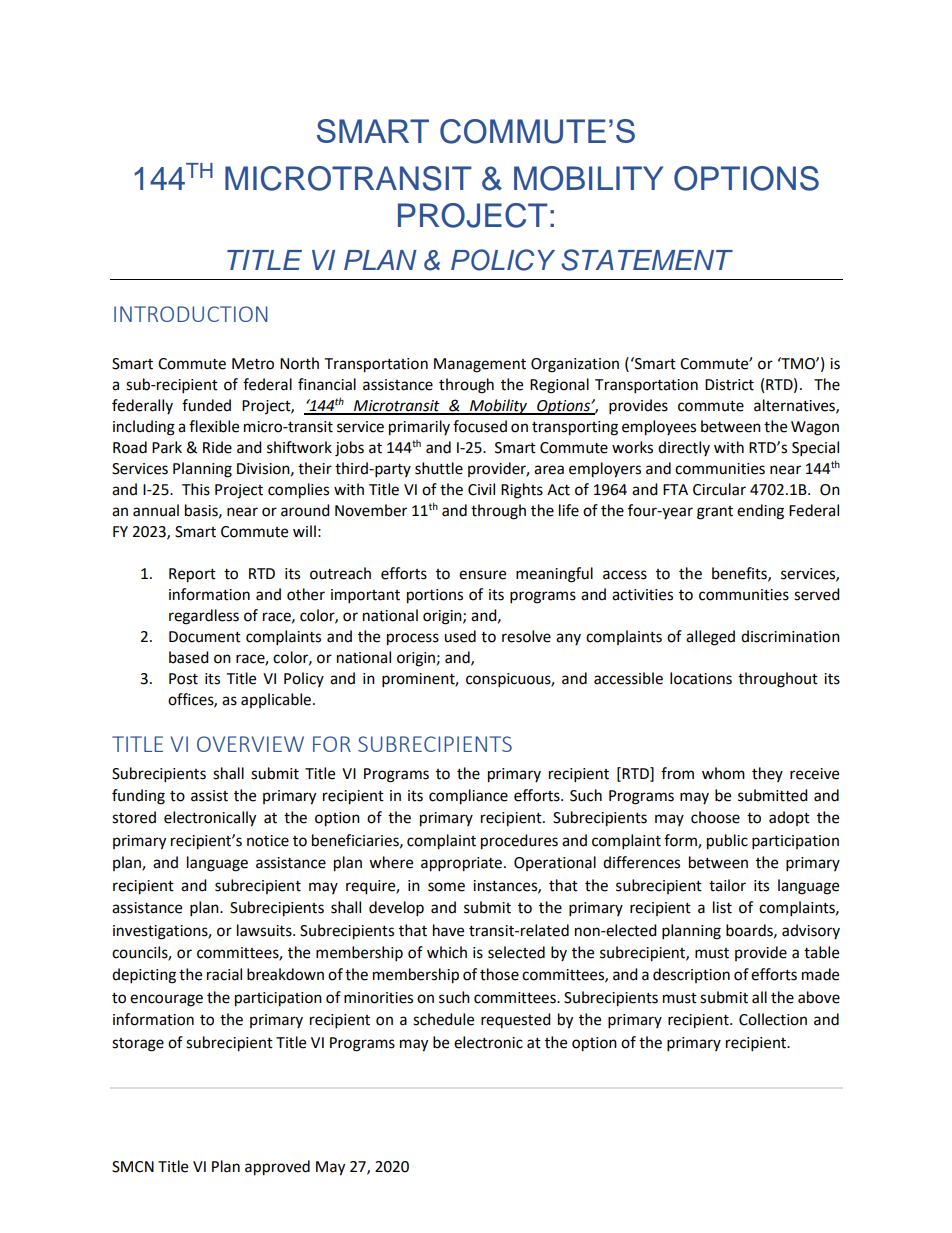 The width and height of the screenshot is (952, 1233). I want to click on served, so click(817, 594).
